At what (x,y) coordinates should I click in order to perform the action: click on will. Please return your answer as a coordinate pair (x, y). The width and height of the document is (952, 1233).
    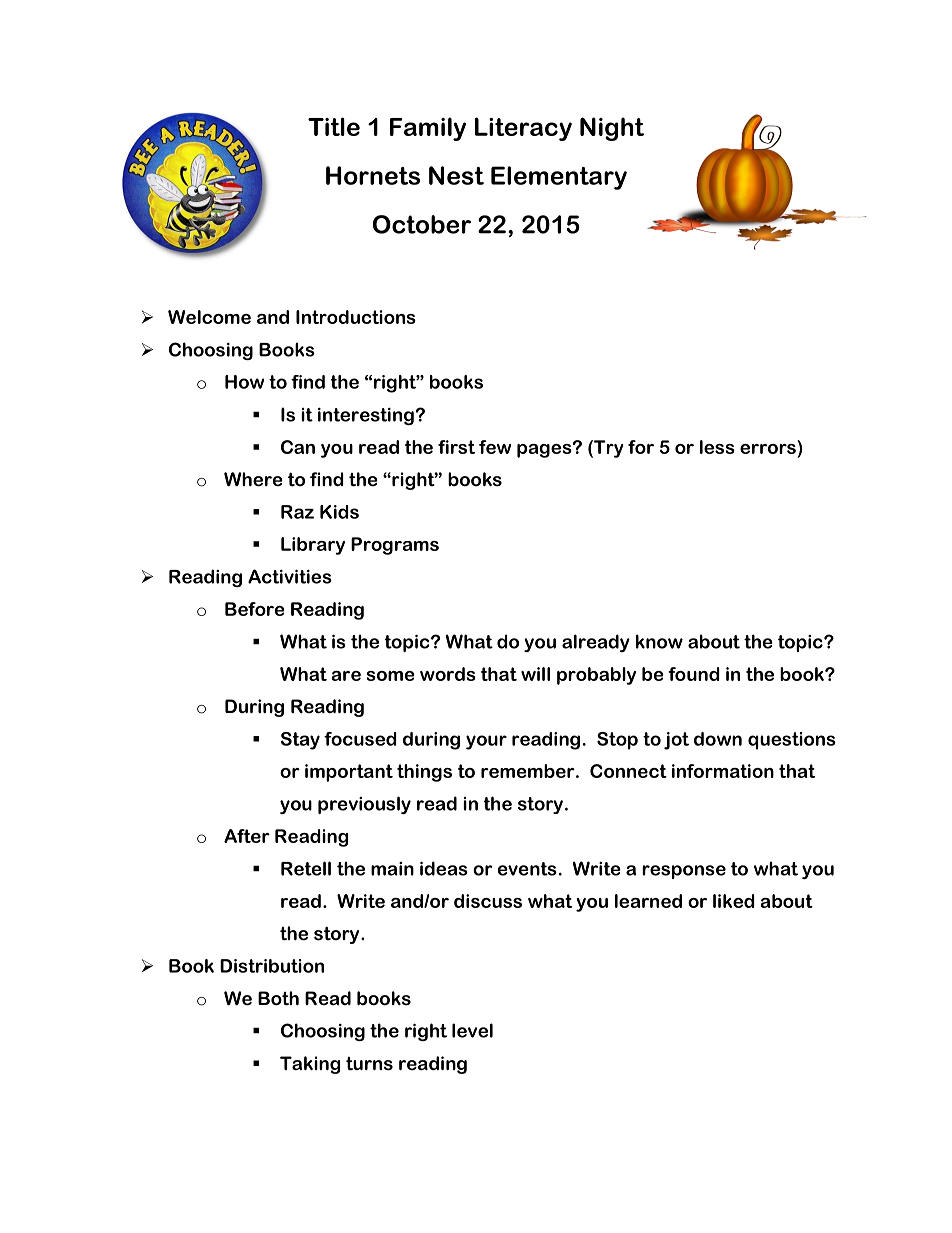
    Looking at the image, I should click on (535, 674).
